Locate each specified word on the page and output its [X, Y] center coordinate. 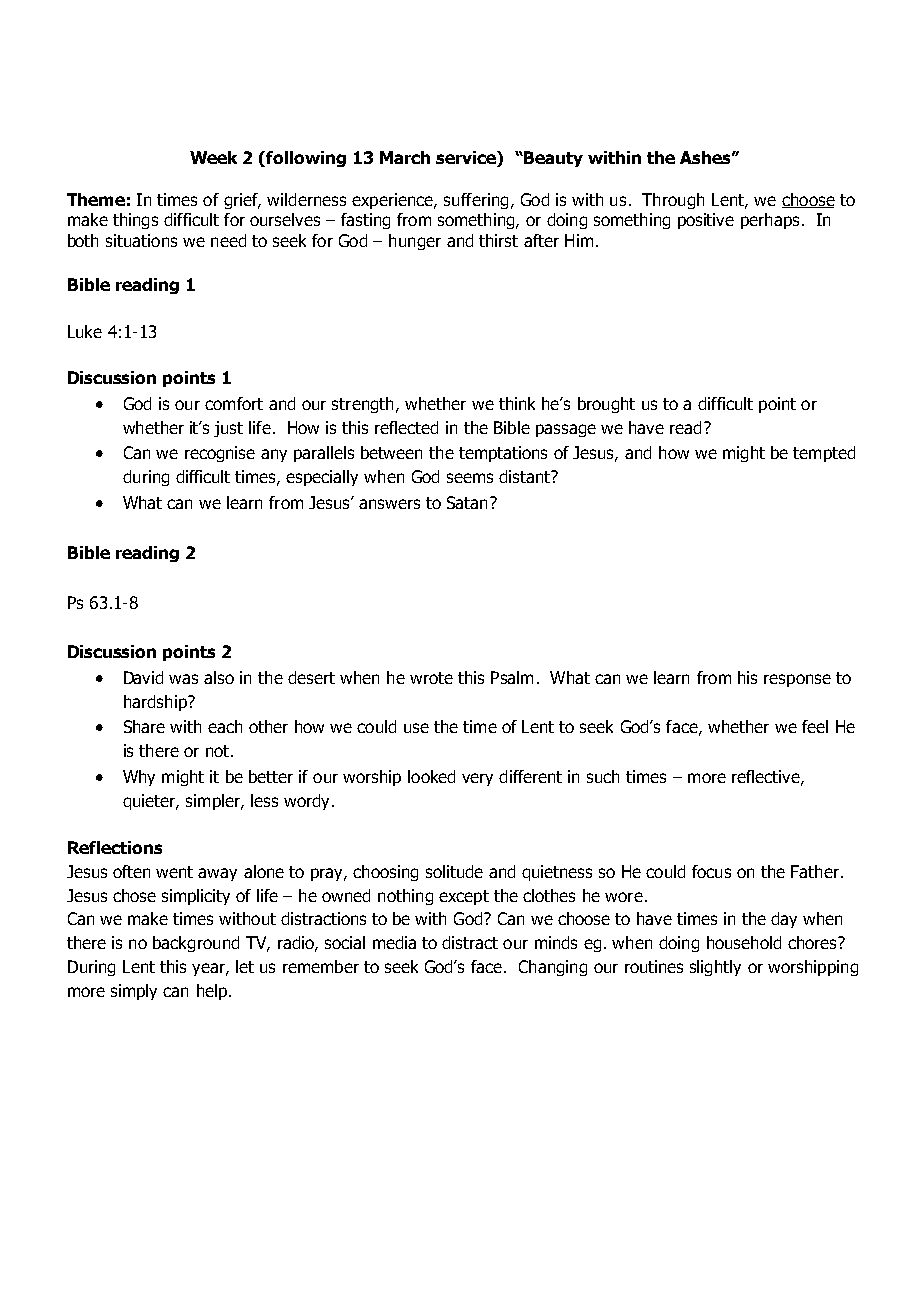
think [517, 403]
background [196, 944]
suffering [476, 201]
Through [673, 201]
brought [606, 405]
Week [213, 157]
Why [139, 778]
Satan [467, 502]
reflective [767, 777]
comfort [234, 403]
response [797, 680]
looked [431, 776]
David [143, 677]
